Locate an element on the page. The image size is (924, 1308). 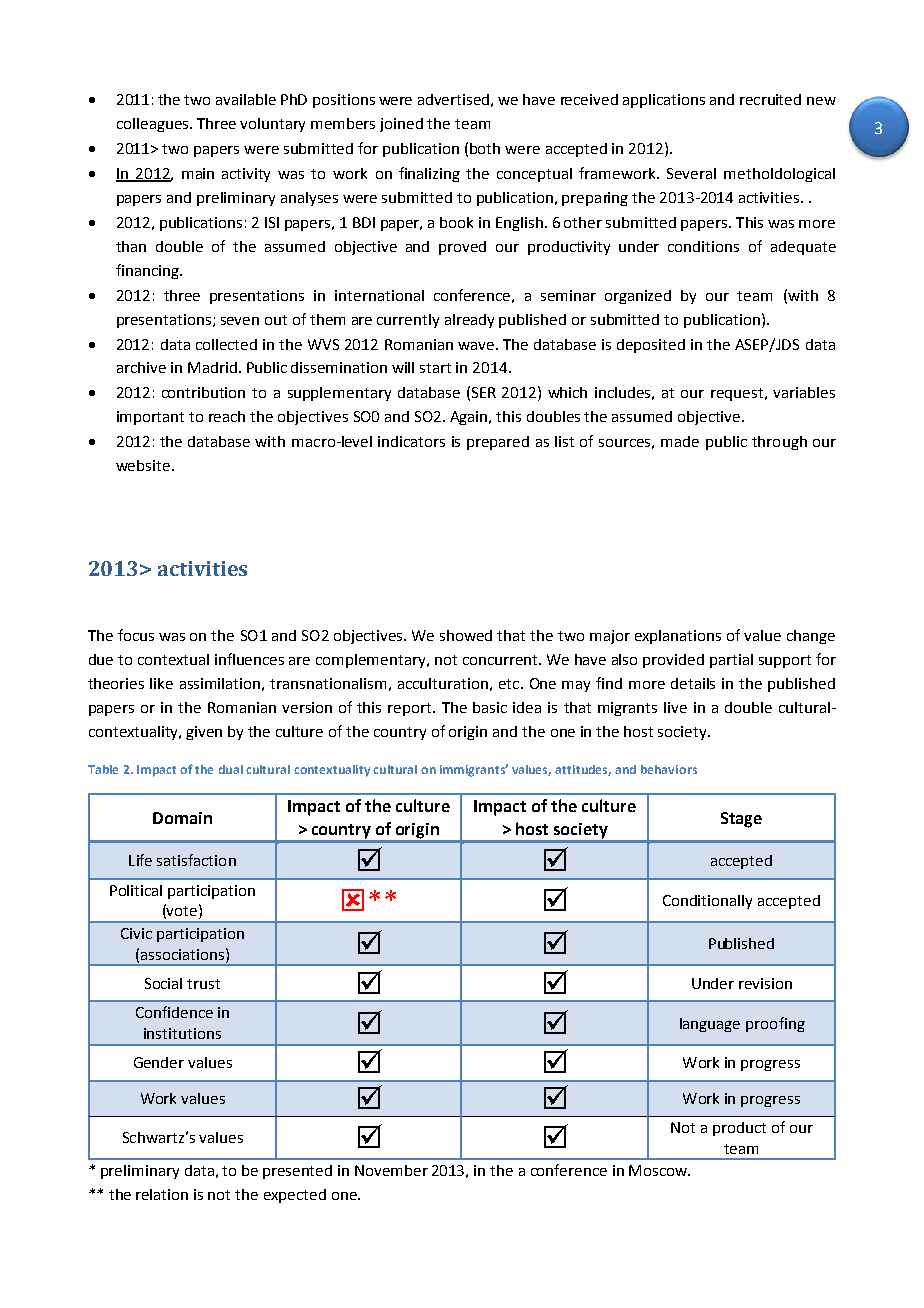
both is located at coordinates (485, 148).
